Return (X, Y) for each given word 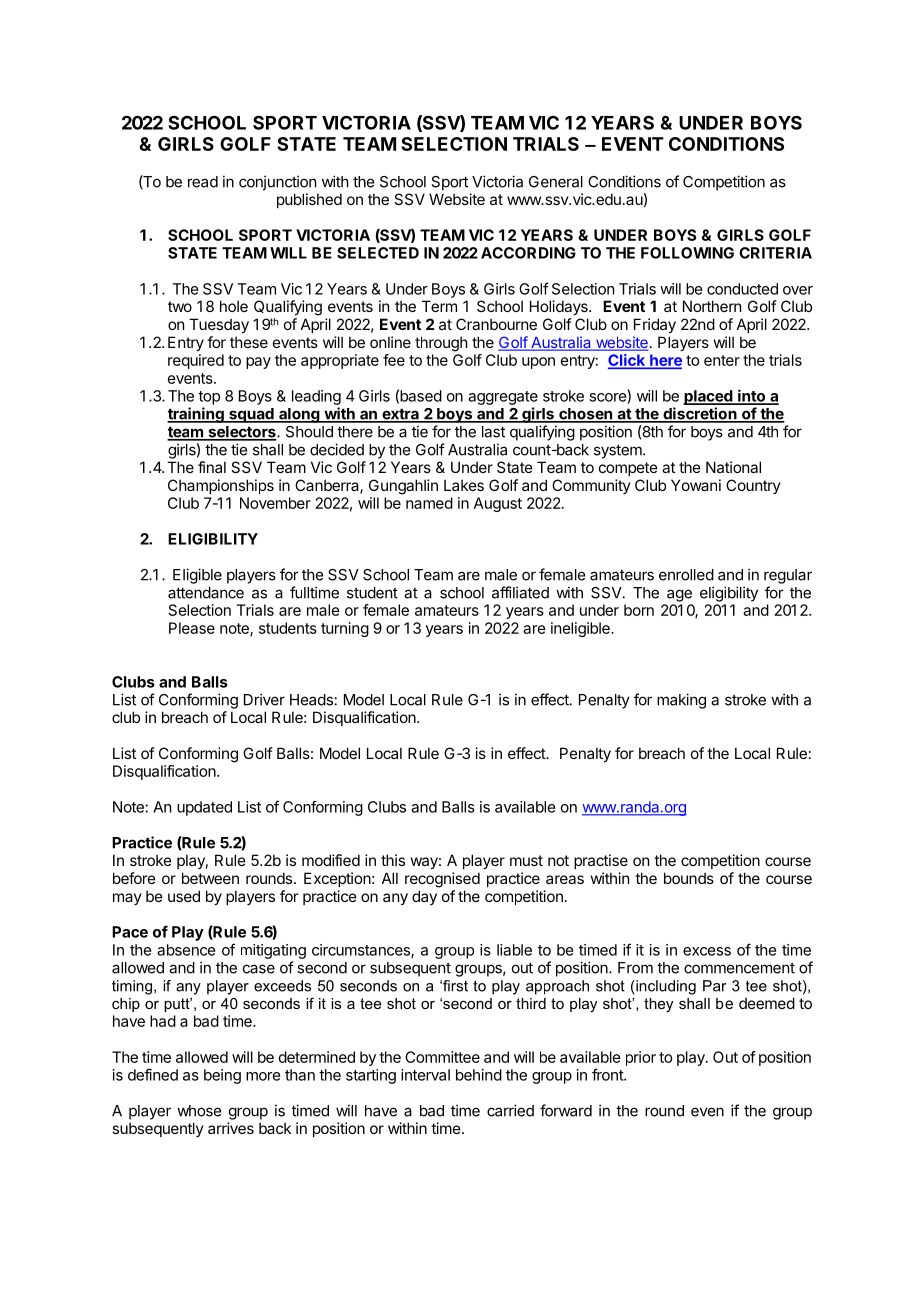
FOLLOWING (687, 253)
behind (479, 1075)
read (203, 182)
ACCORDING (528, 253)
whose (199, 1111)
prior (641, 1058)
